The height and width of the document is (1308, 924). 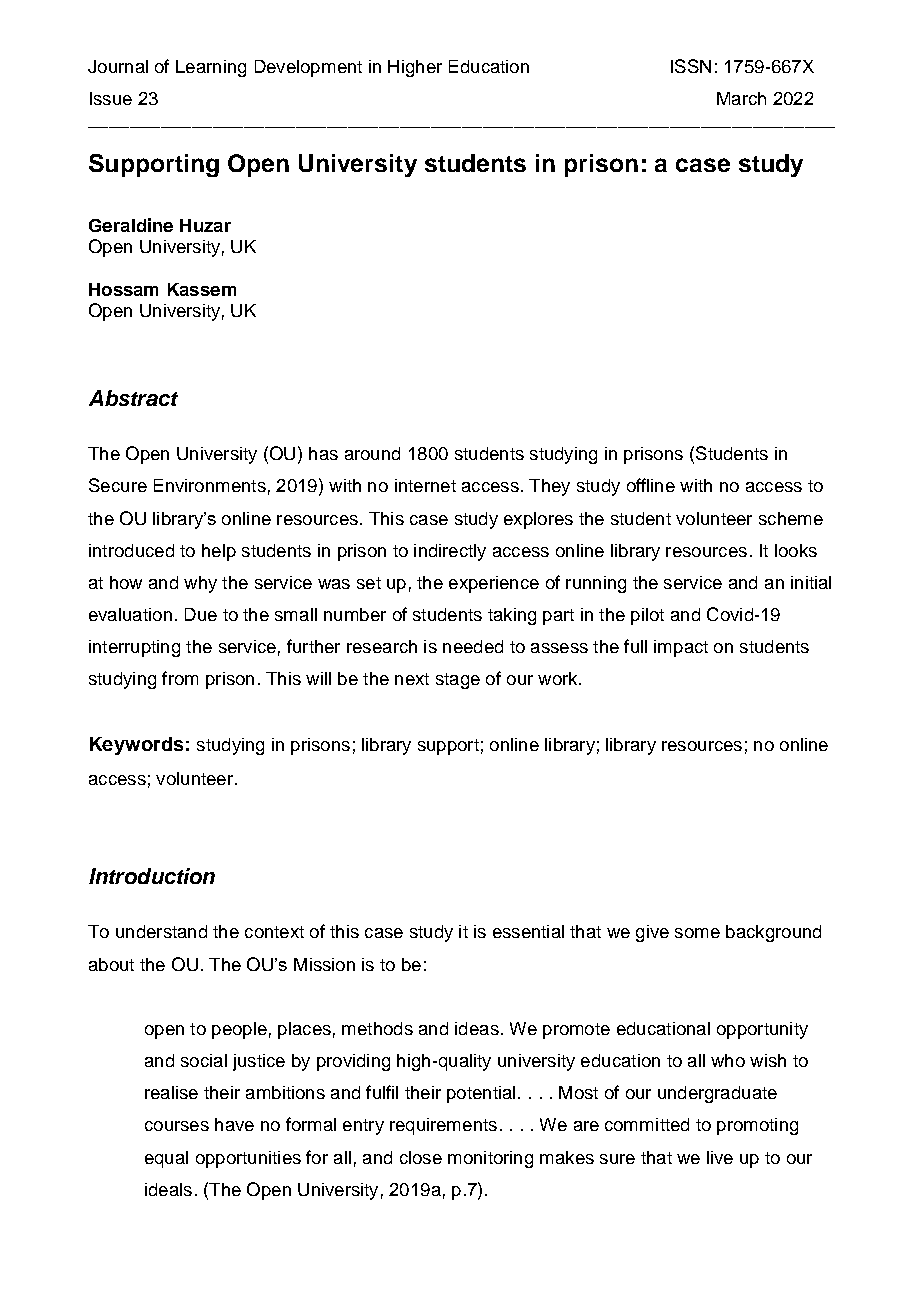 What do you see at coordinates (458, 681) in the document?
I see `stage` at bounding box center [458, 681].
